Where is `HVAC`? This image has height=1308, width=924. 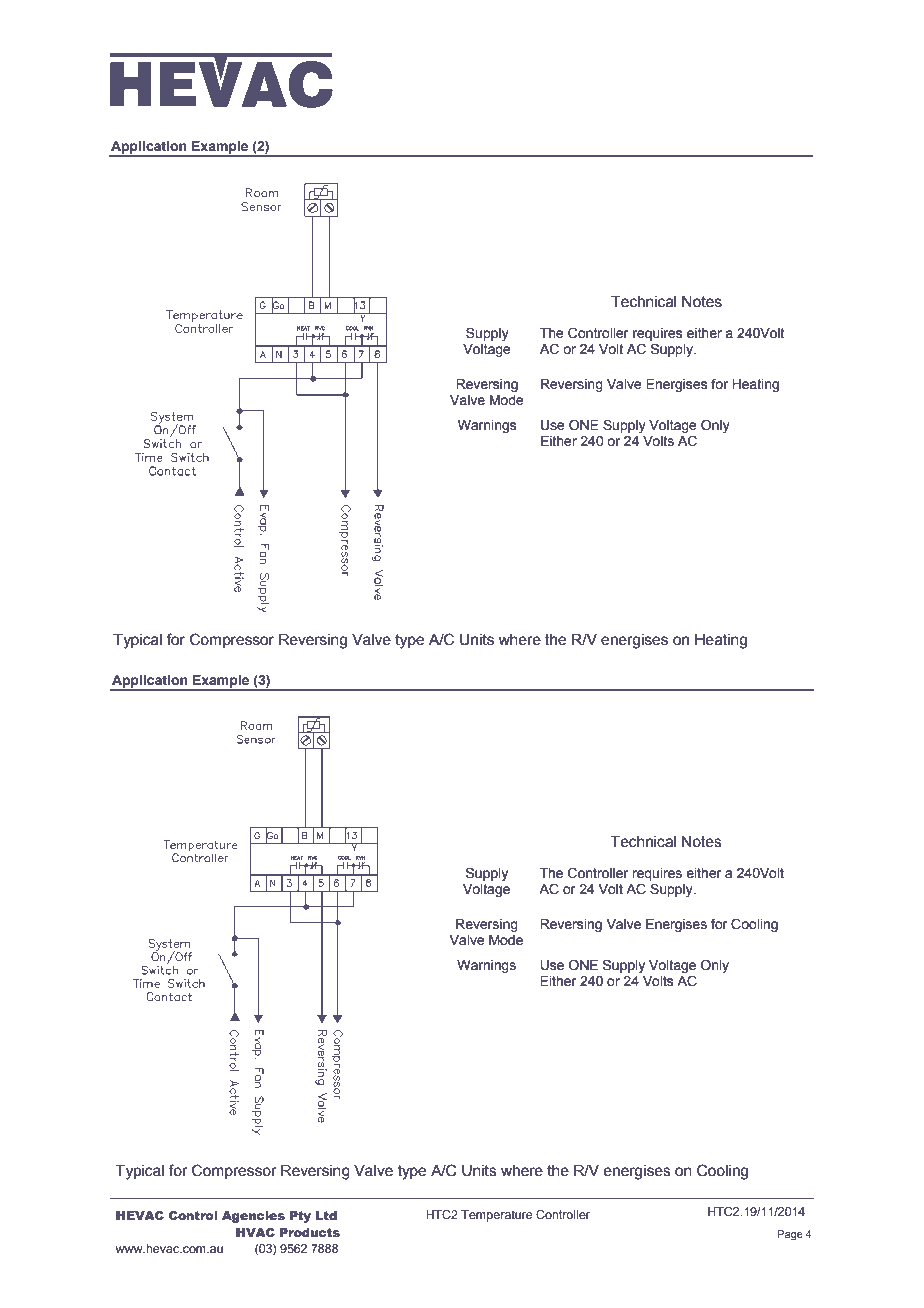
HVAC is located at coordinates (255, 1232).
